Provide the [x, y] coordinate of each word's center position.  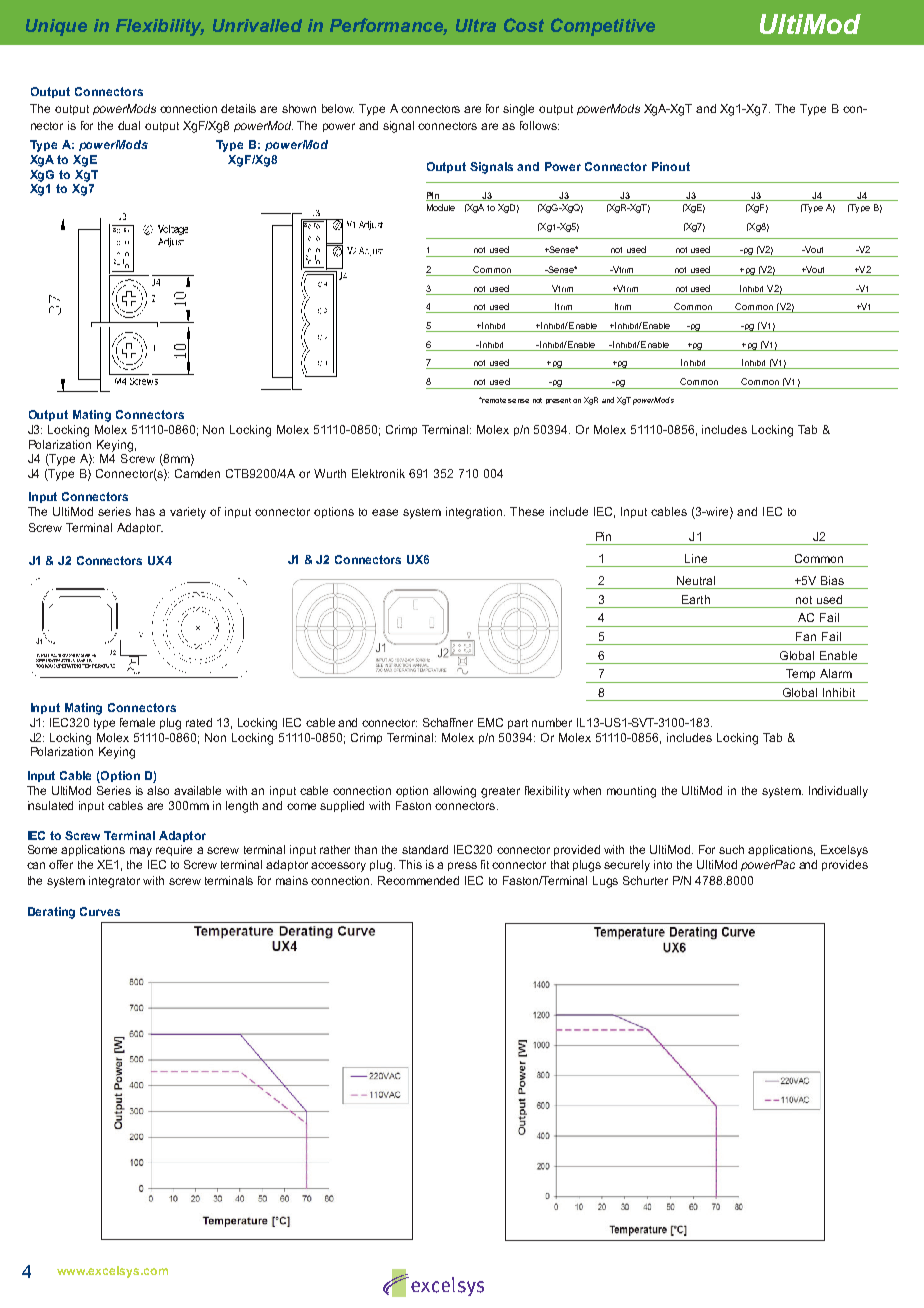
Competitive [603, 27]
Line [696, 558]
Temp [801, 676]
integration [475, 513]
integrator [114, 882]
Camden [197, 473]
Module [441, 207]
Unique [56, 27]
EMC [490, 722]
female [137, 722]
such [731, 849]
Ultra [476, 25]
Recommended [418, 880]
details [238, 108]
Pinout [671, 166]
